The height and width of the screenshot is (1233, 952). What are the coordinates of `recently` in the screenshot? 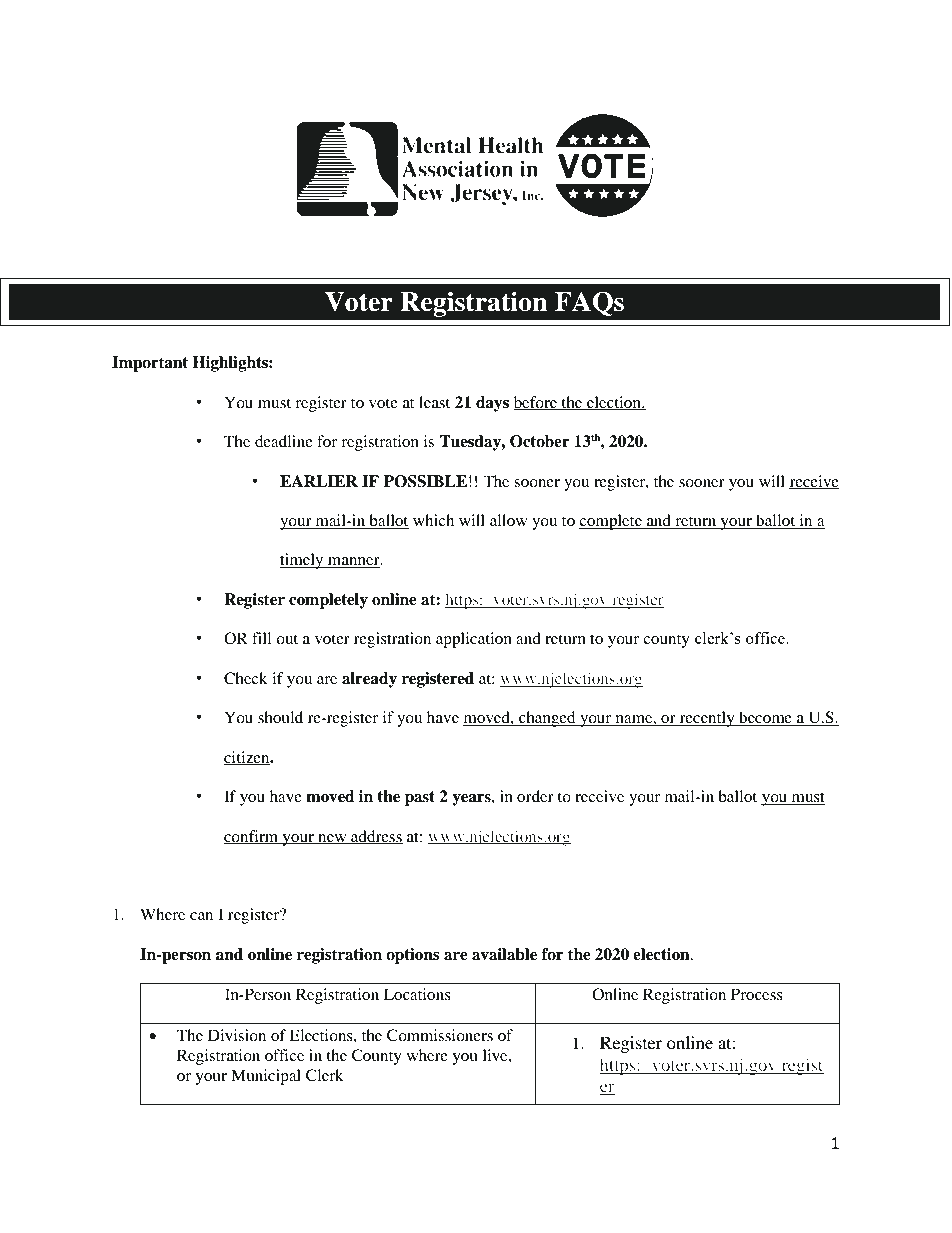 It's located at (707, 719).
